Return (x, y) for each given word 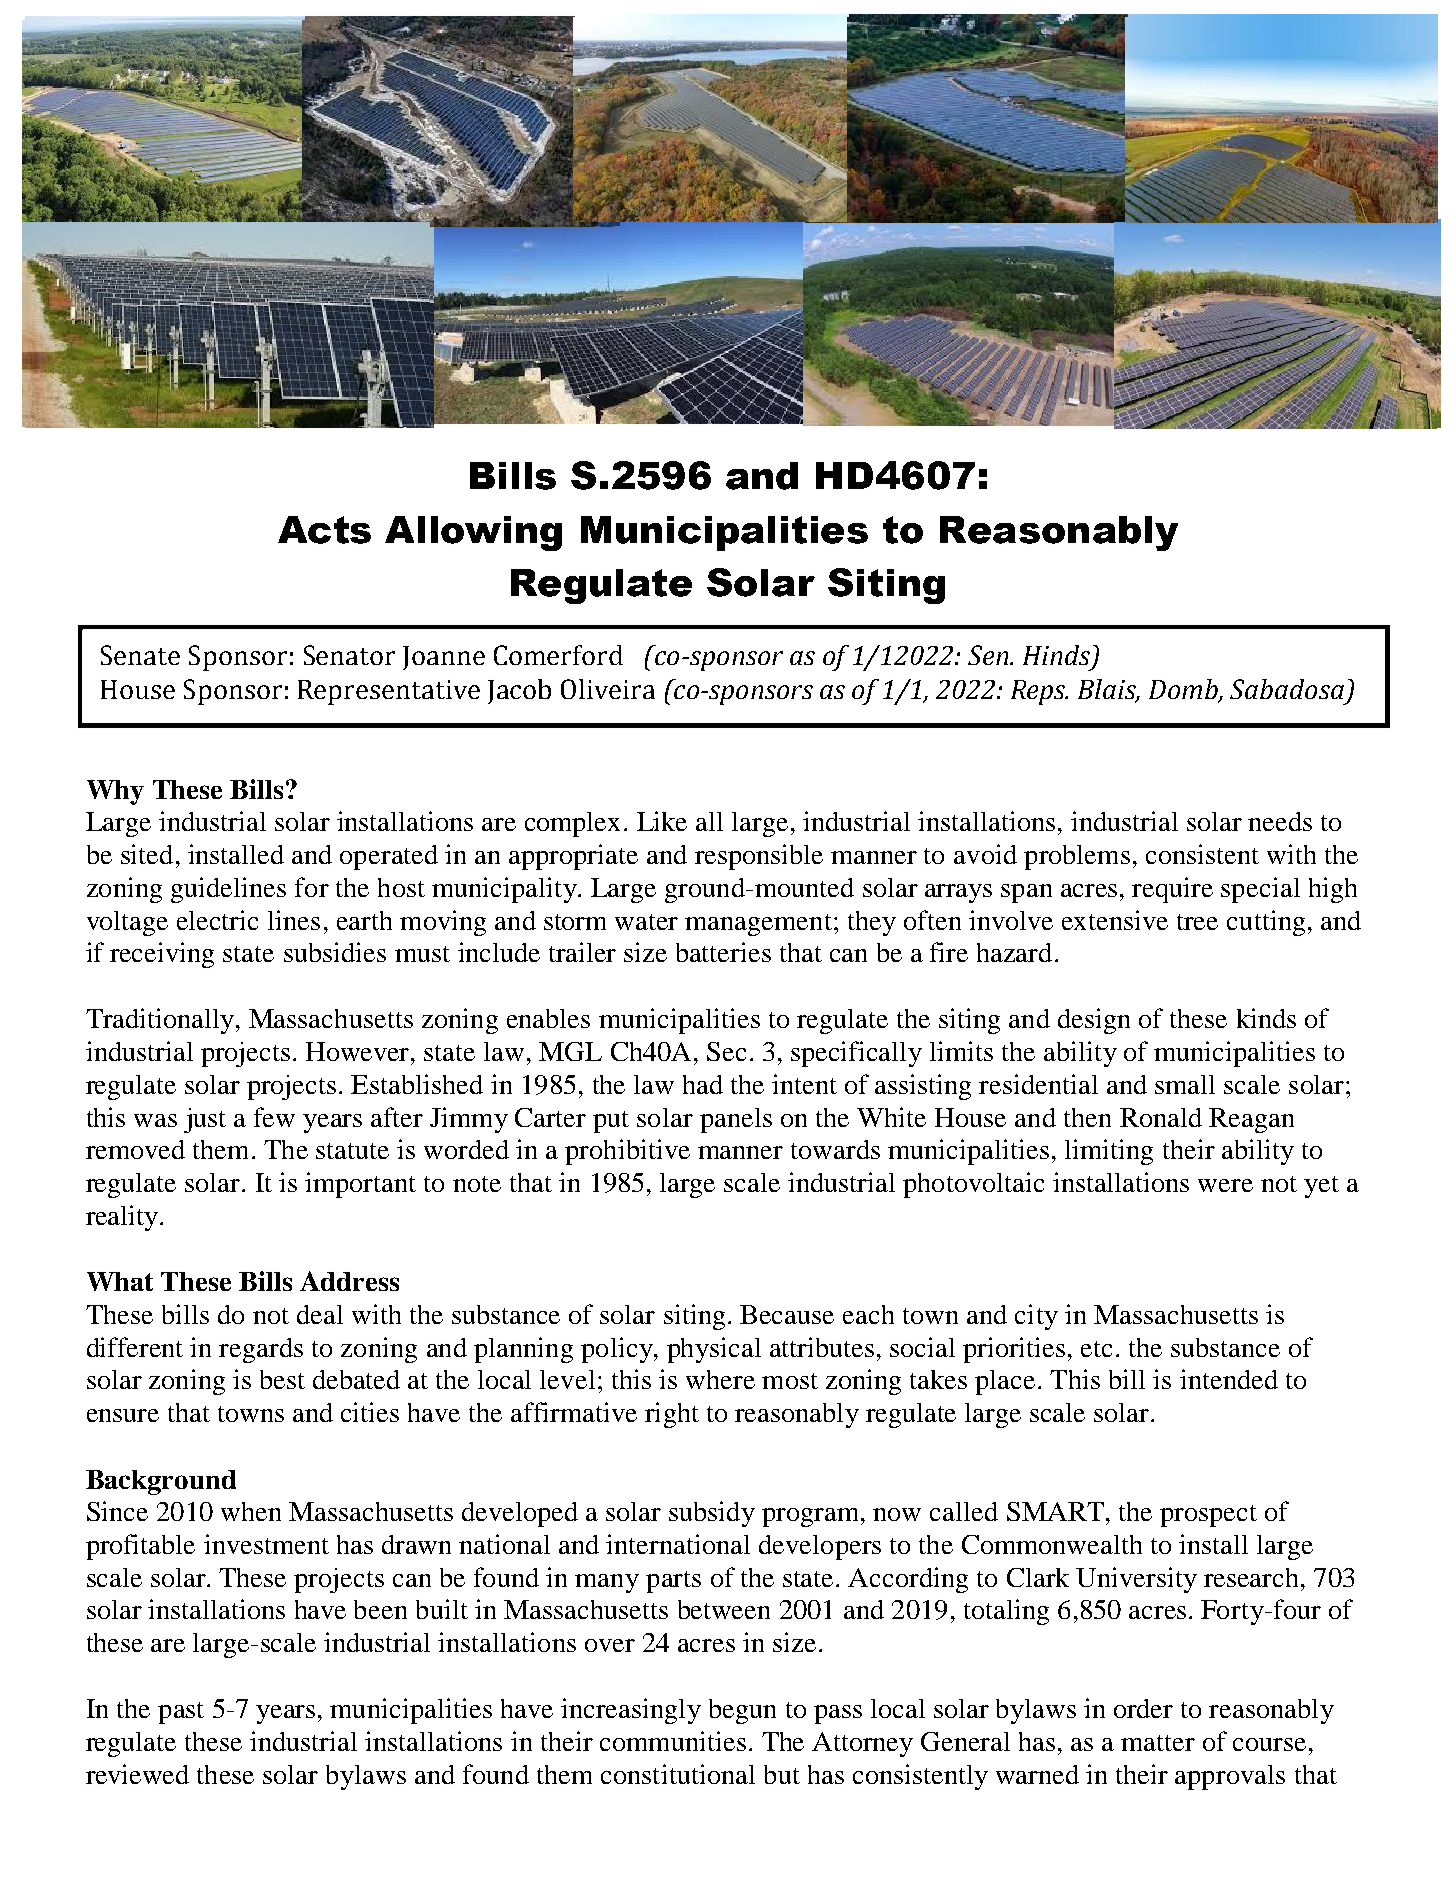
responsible (759, 857)
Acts (324, 530)
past (181, 1713)
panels (736, 1120)
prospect (1208, 1516)
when (251, 1511)
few (274, 1117)
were (1225, 1185)
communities (673, 1741)
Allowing (473, 533)
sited (147, 854)
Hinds (1058, 656)
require (1172, 890)
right (672, 1415)
